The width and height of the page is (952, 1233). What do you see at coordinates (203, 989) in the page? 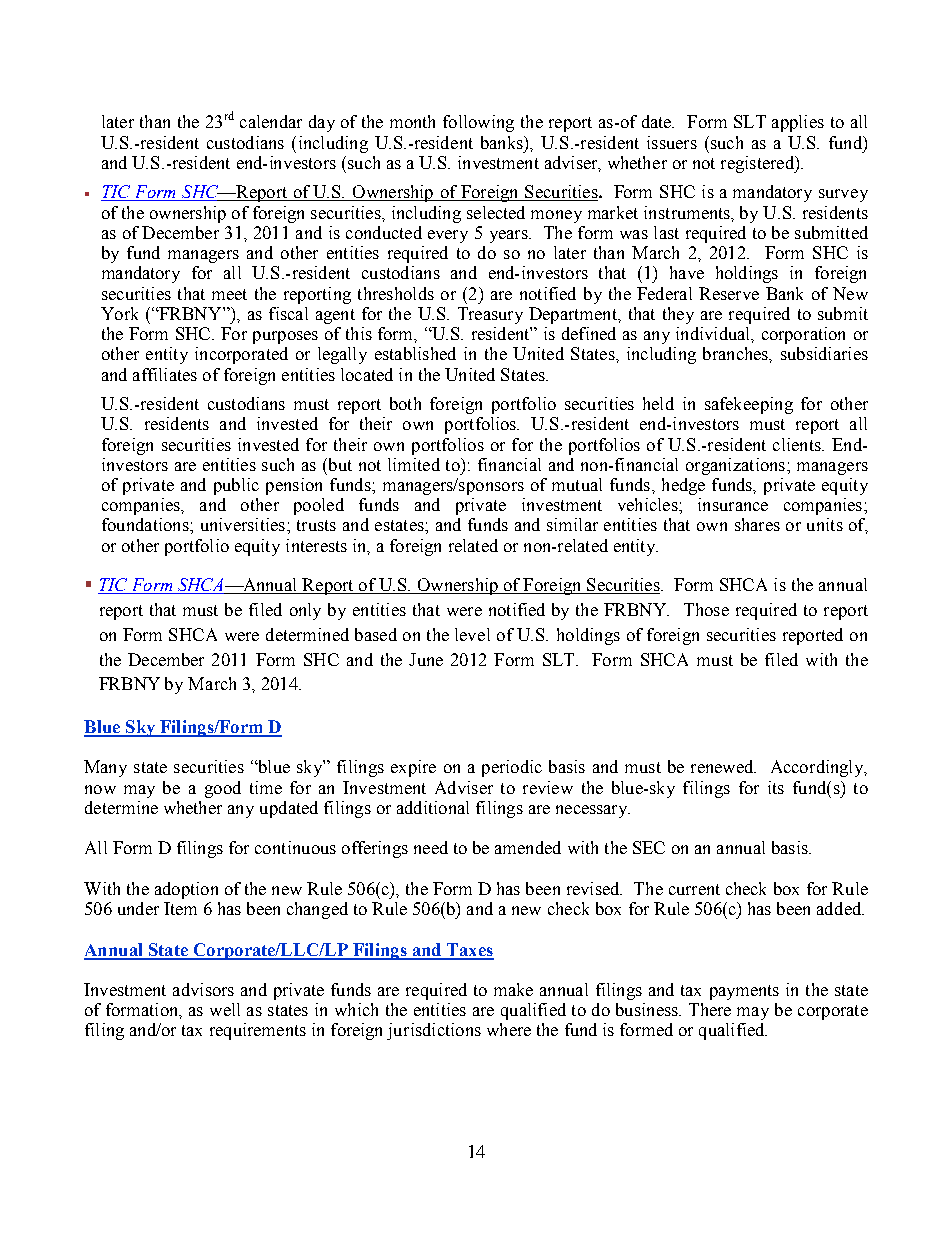
I see `advisors` at bounding box center [203, 989].
